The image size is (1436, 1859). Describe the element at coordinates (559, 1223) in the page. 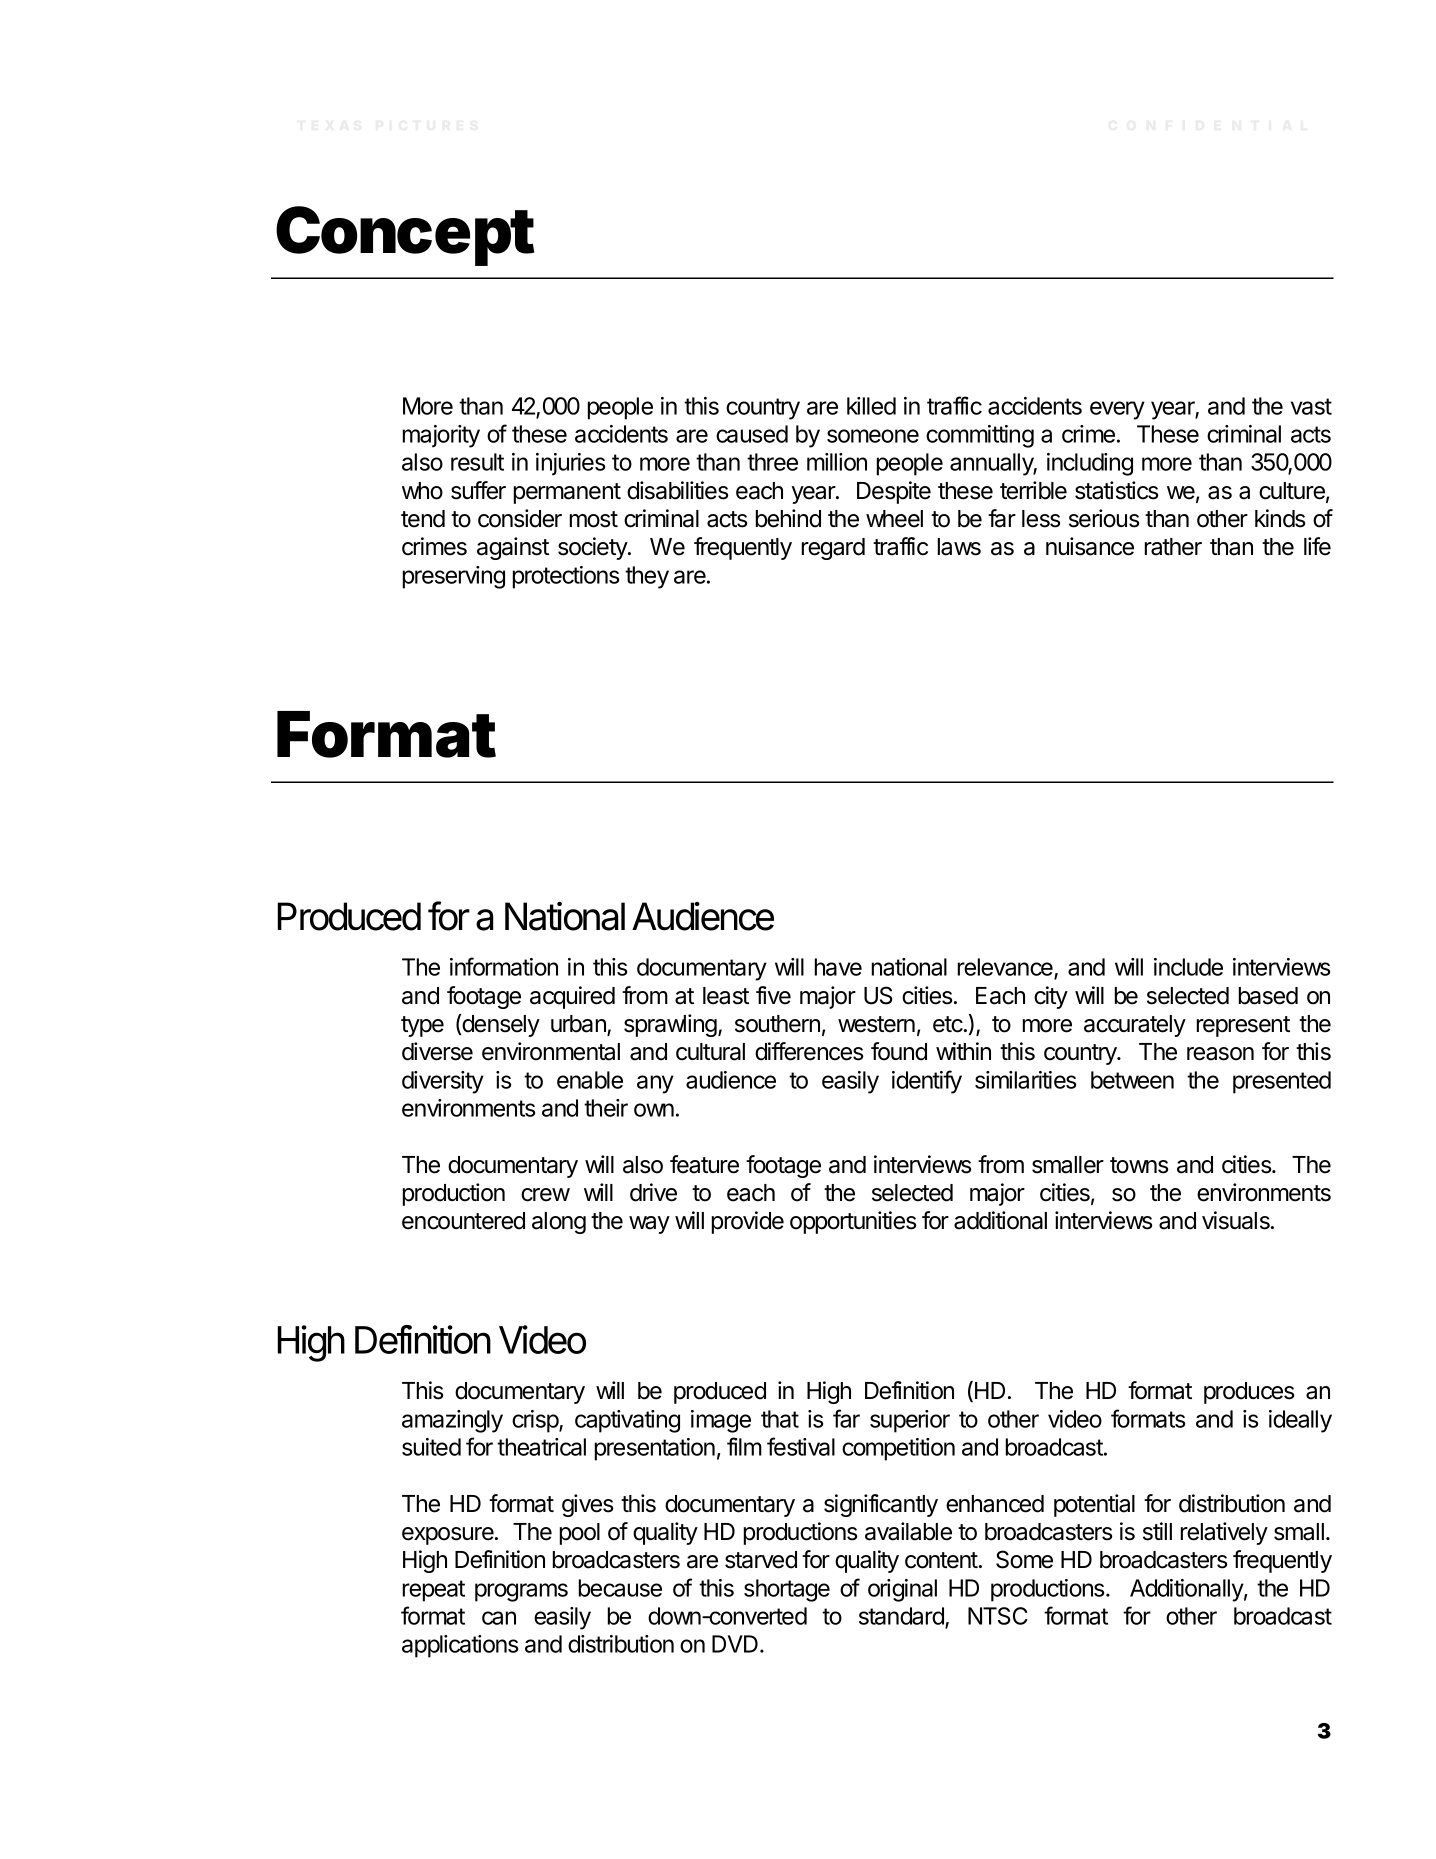

I see `along` at that location.
